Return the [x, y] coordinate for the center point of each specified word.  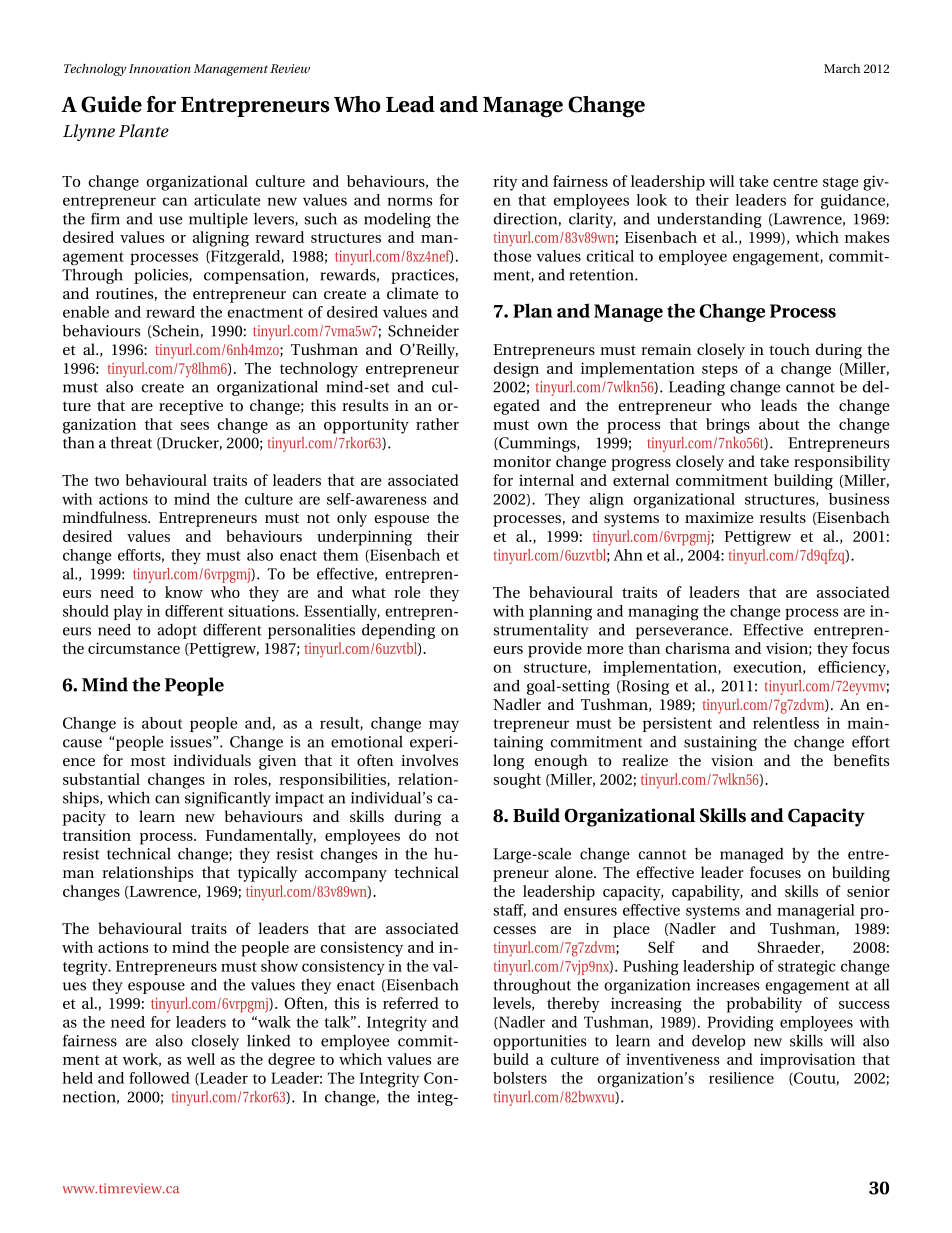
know [184, 592]
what [369, 592]
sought [517, 781]
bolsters [520, 1078]
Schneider [423, 330]
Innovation [160, 68]
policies [162, 276]
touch [789, 349]
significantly [228, 799]
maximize [719, 517]
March [842, 68]
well [201, 1059]
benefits [861, 760]
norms [409, 201]
